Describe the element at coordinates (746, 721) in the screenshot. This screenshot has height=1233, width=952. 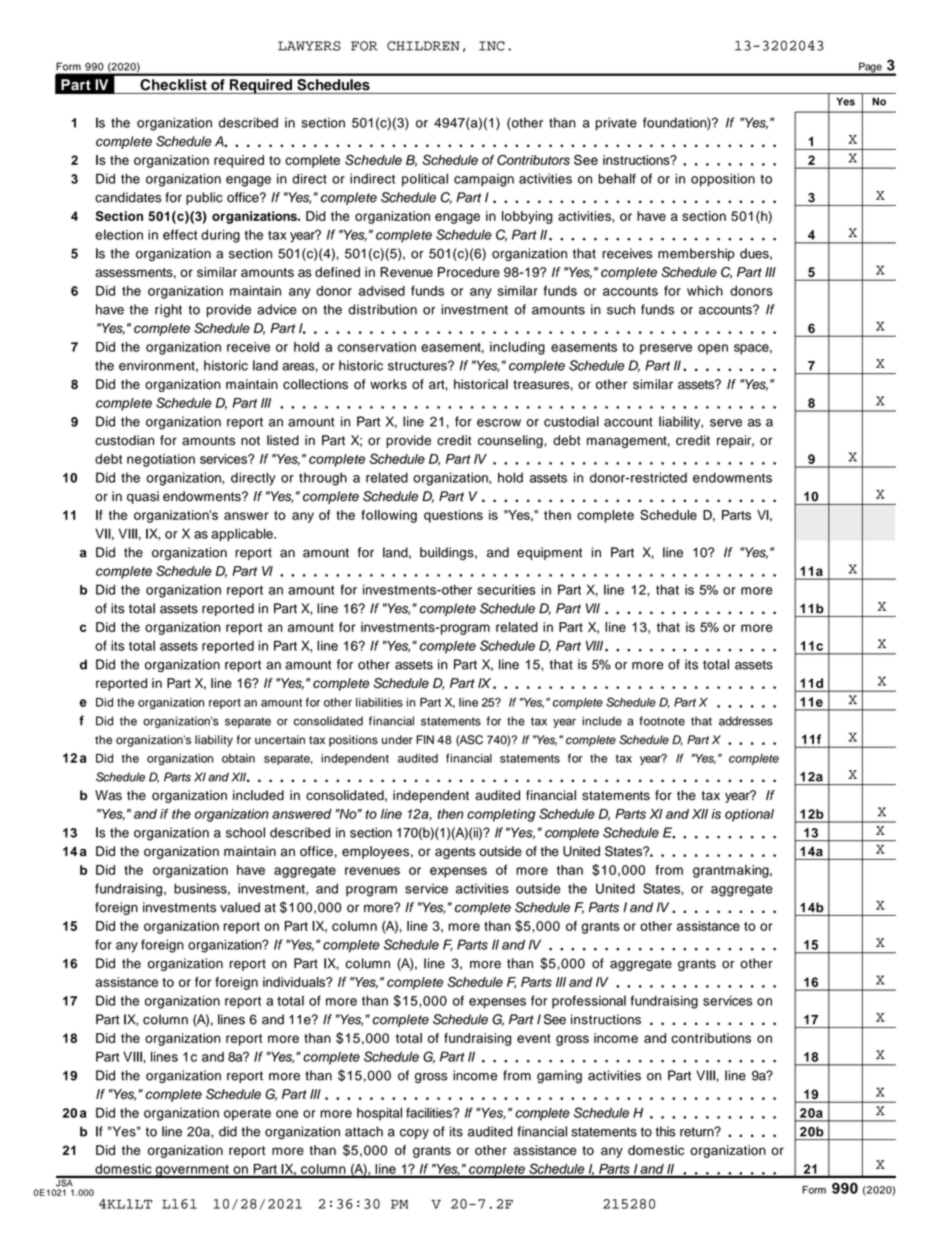
I see `addresses` at that location.
